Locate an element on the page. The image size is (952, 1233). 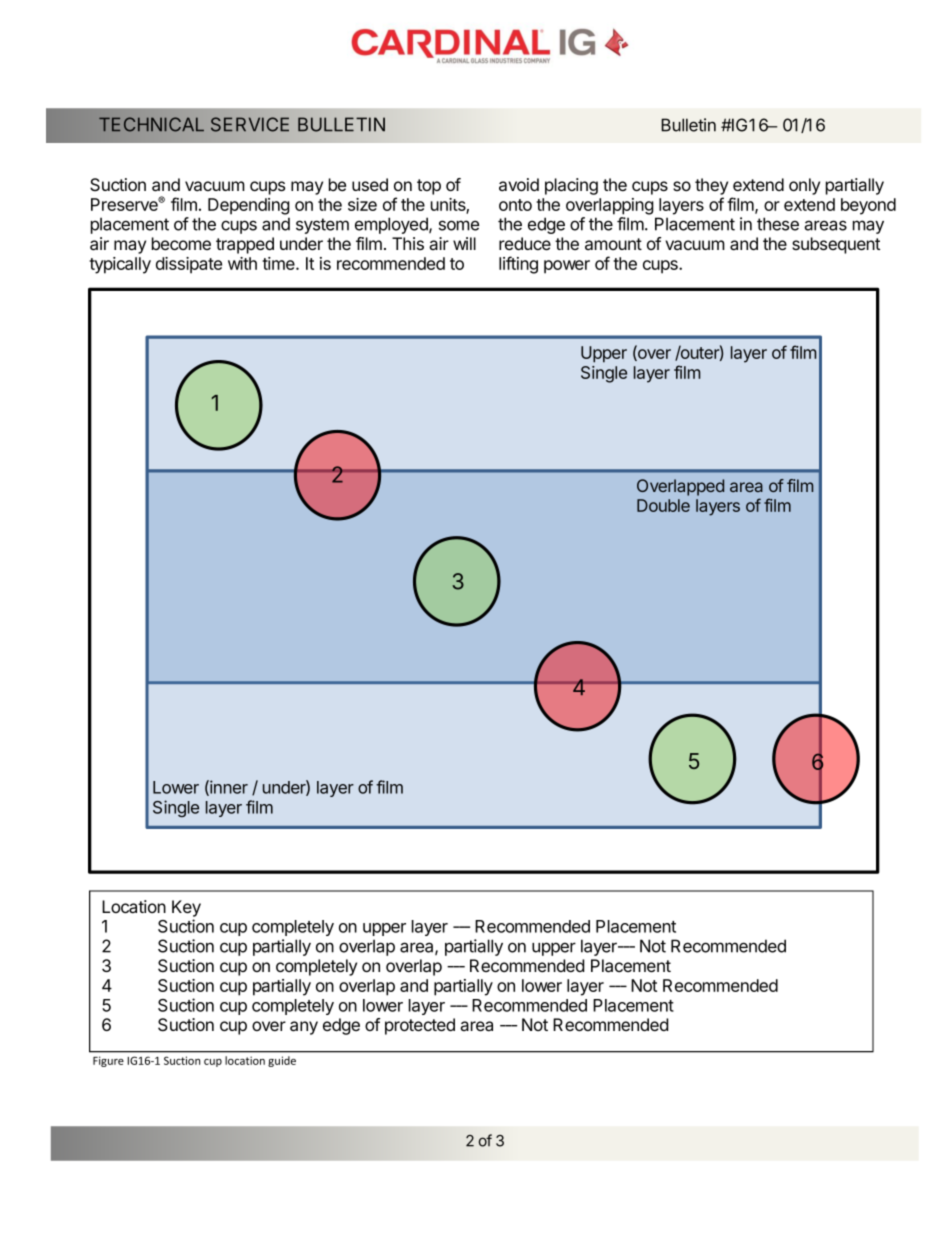
guide is located at coordinates (282, 1061).
